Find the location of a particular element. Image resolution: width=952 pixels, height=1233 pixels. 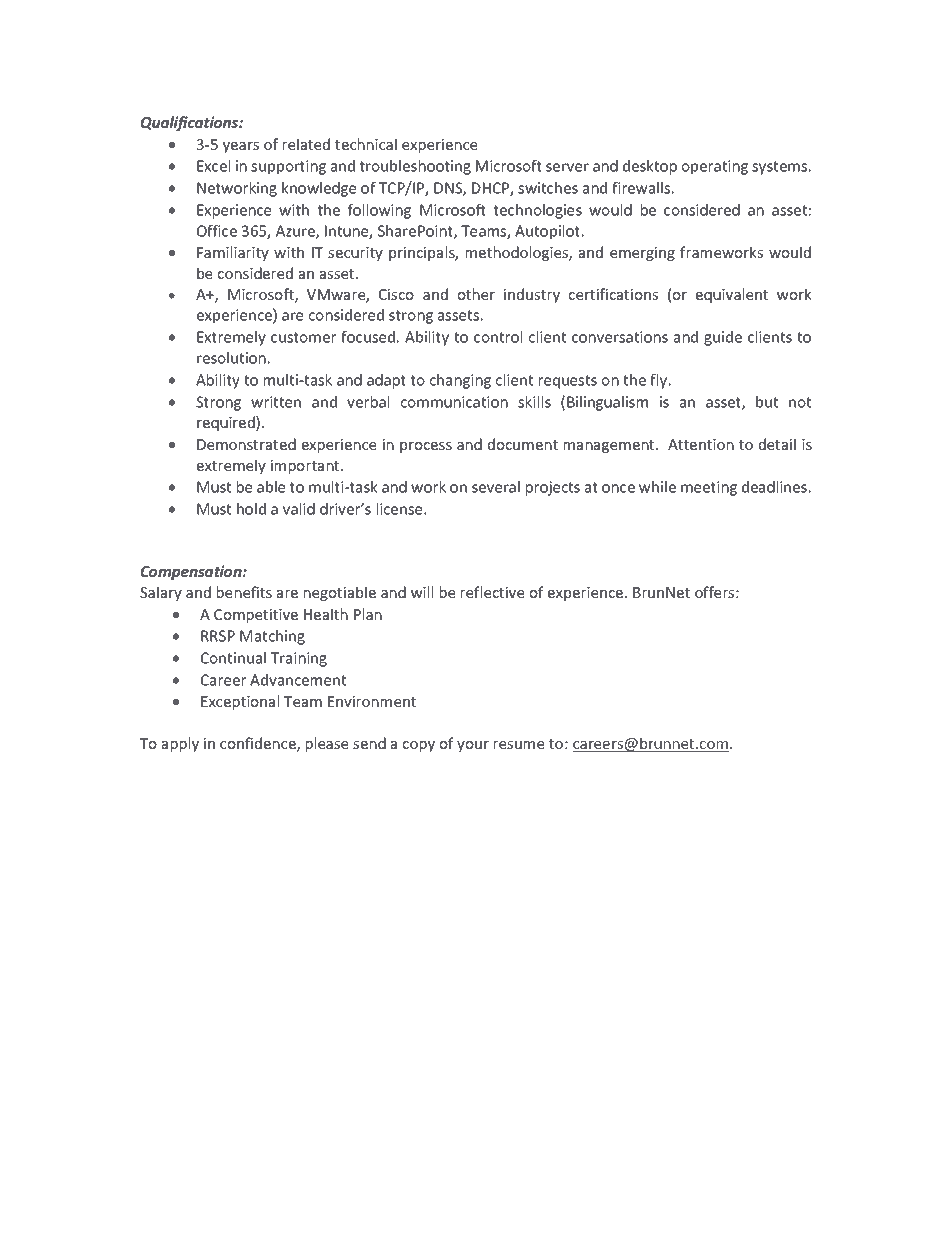

changing is located at coordinates (460, 381).
